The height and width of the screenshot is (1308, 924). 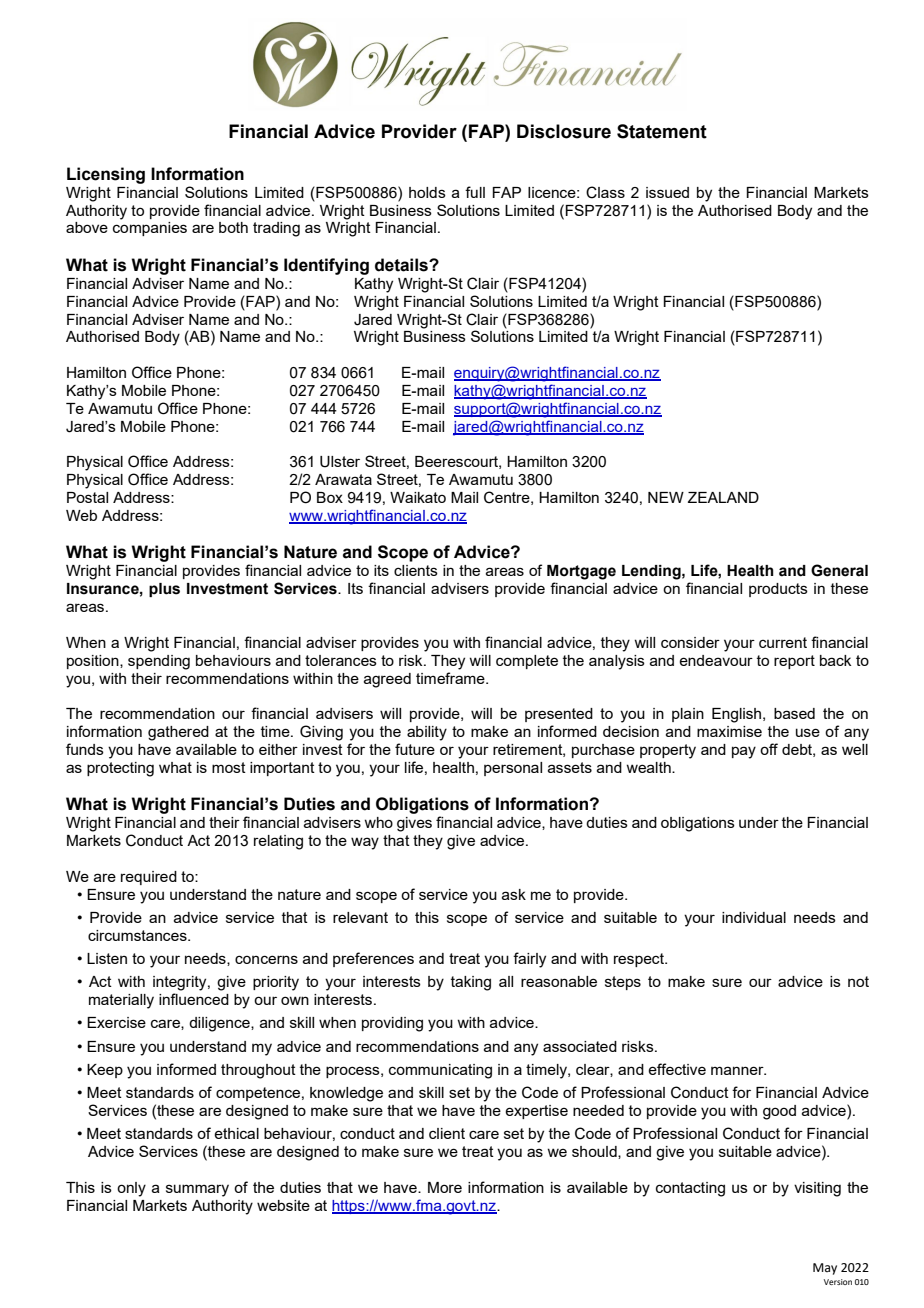 I want to click on ZEALAND, so click(x=723, y=497).
